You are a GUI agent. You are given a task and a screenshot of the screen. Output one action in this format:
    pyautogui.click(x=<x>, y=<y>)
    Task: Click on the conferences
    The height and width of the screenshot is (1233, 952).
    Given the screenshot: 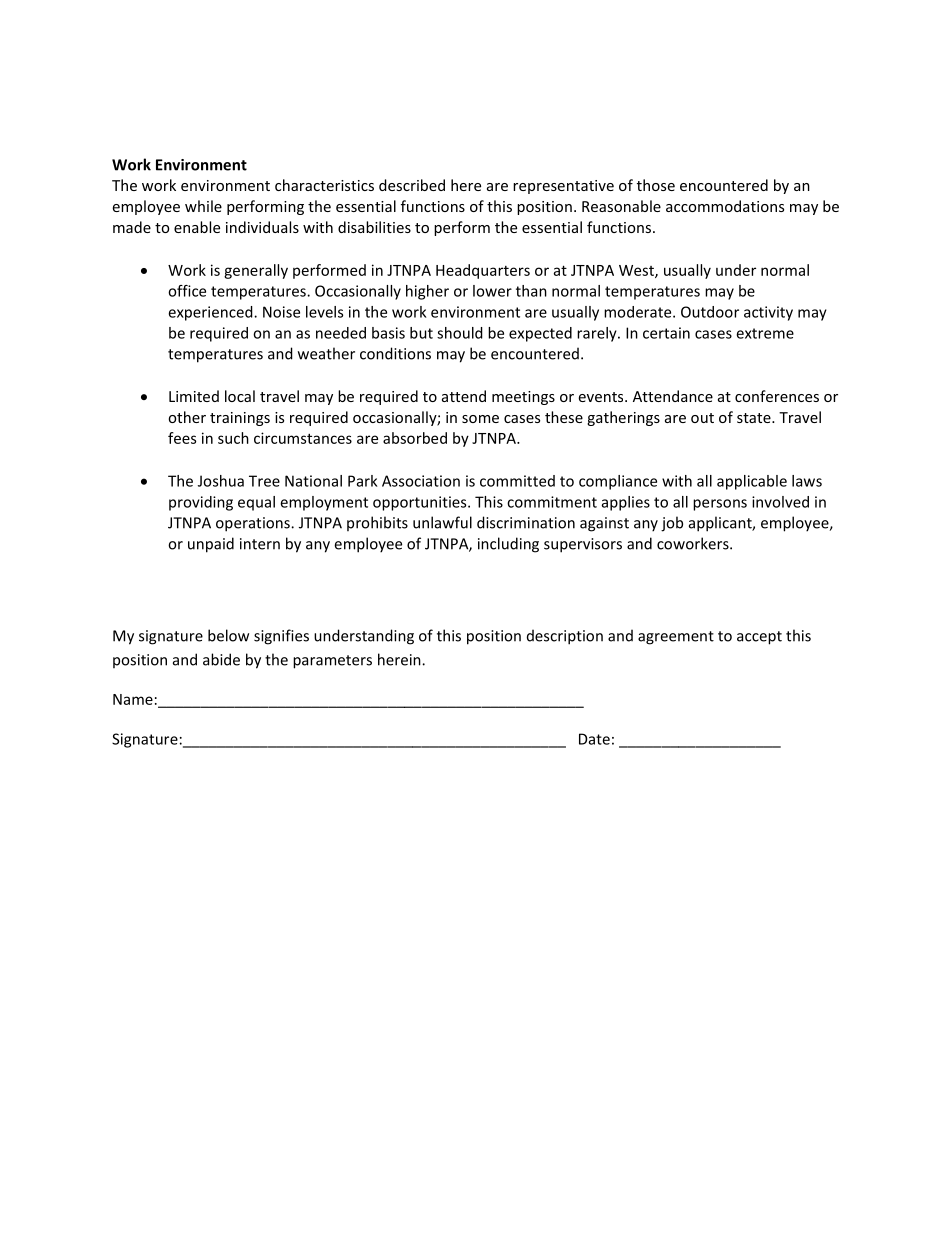 What is the action you would take?
    pyautogui.click(x=777, y=396)
